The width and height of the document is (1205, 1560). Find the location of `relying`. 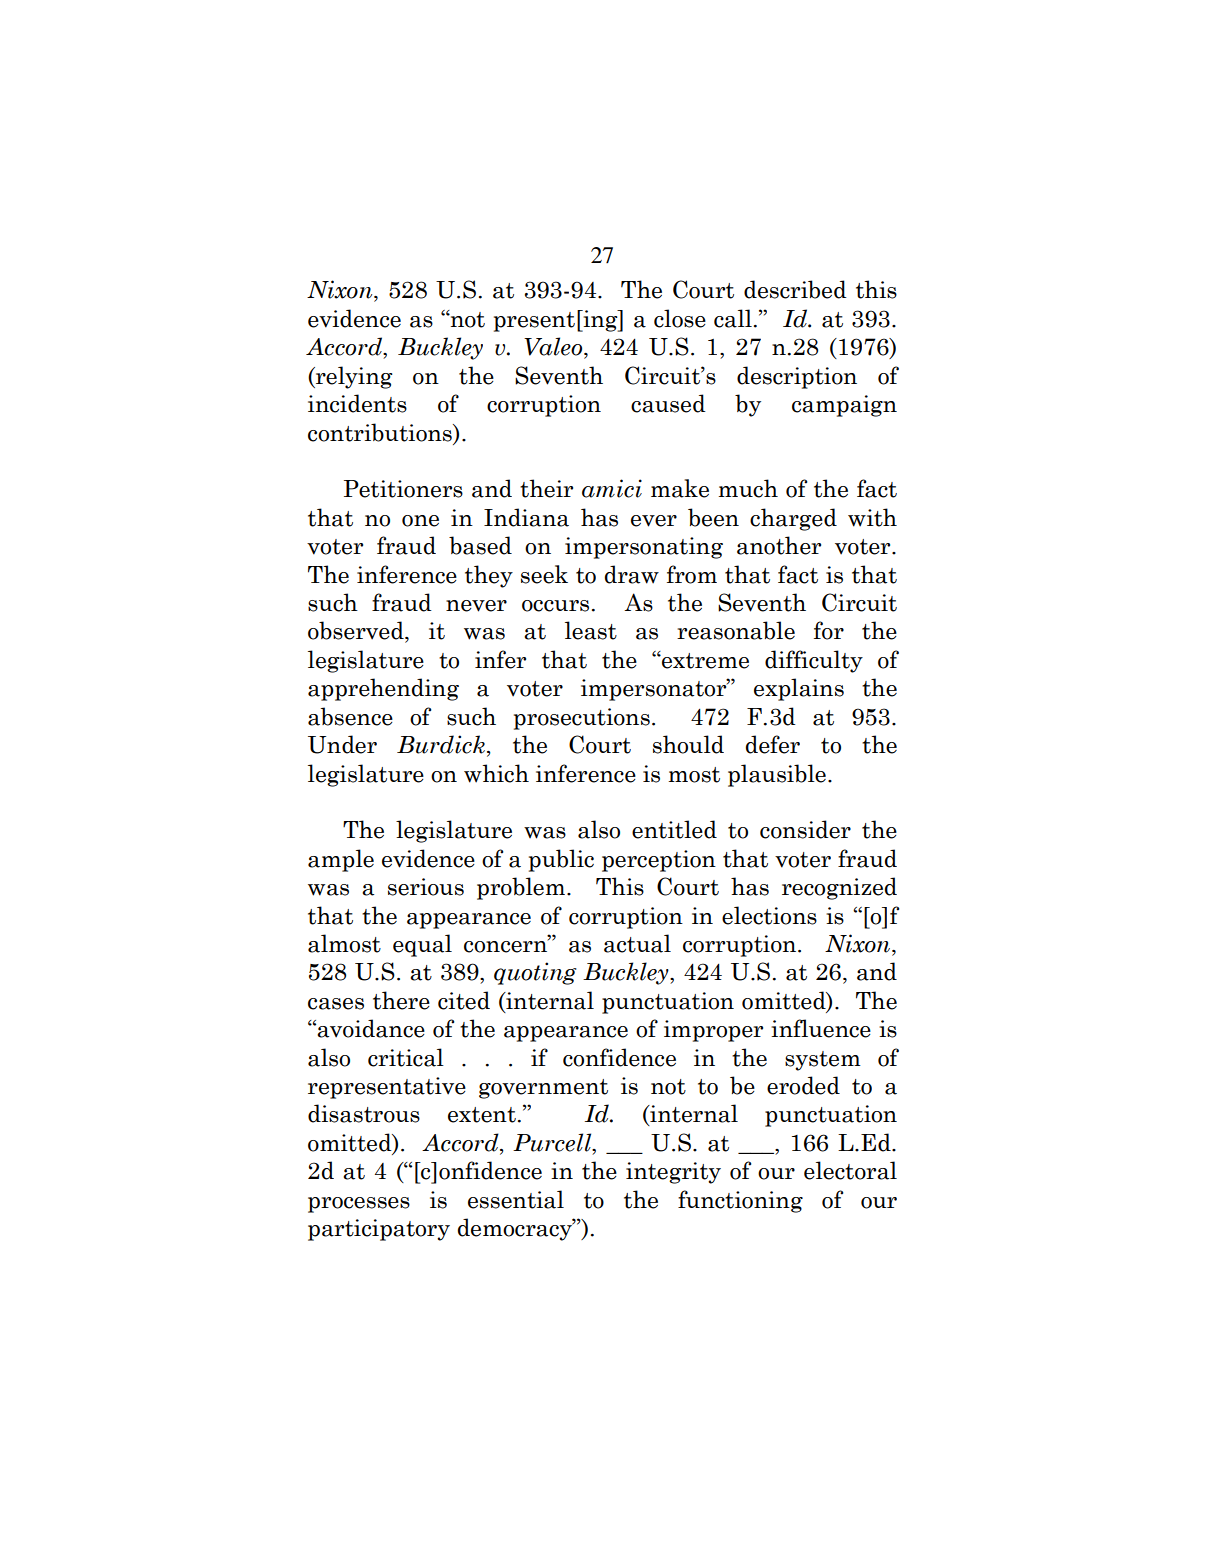

relying is located at coordinates (353, 377).
